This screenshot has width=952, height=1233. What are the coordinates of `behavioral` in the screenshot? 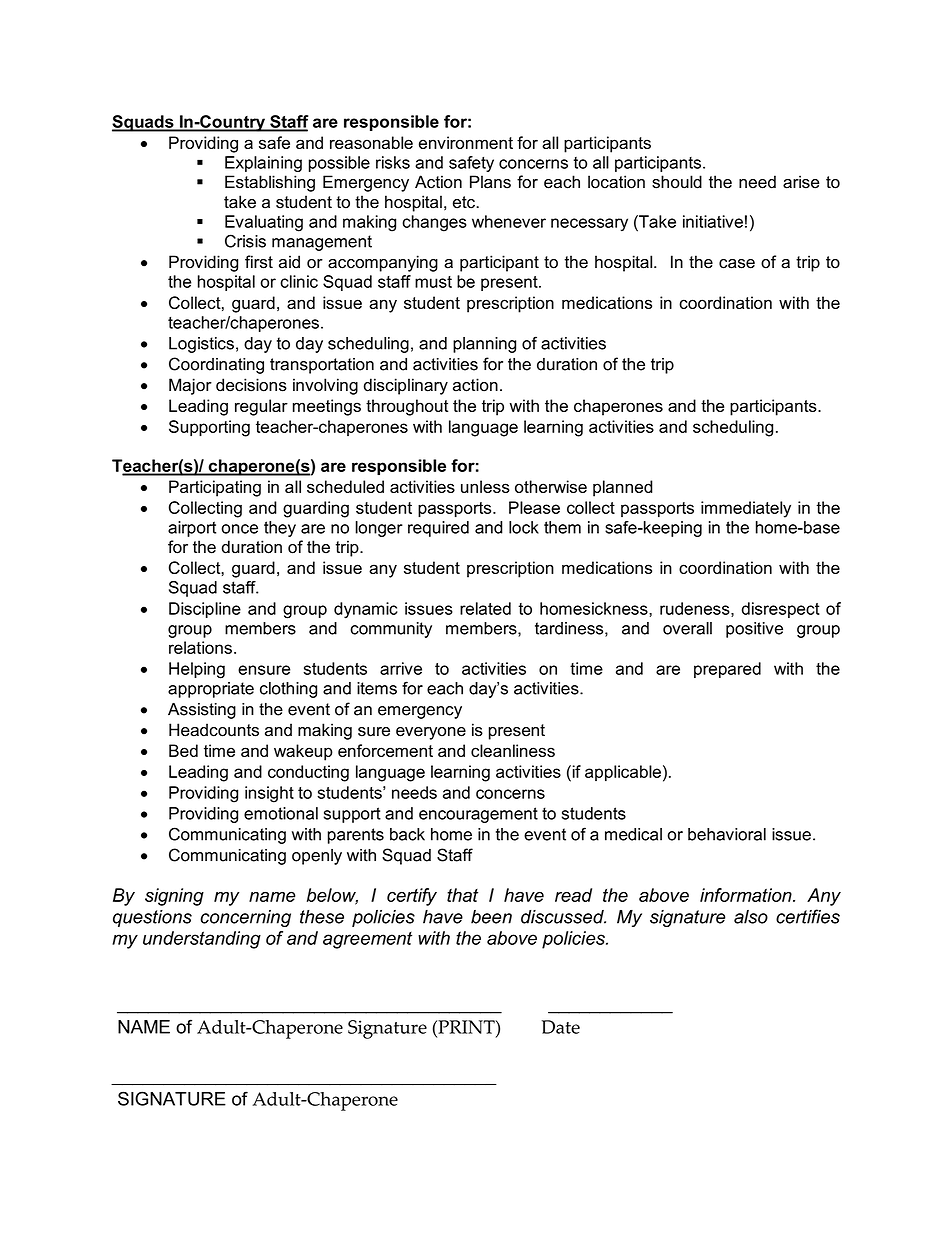 It's located at (727, 834).
